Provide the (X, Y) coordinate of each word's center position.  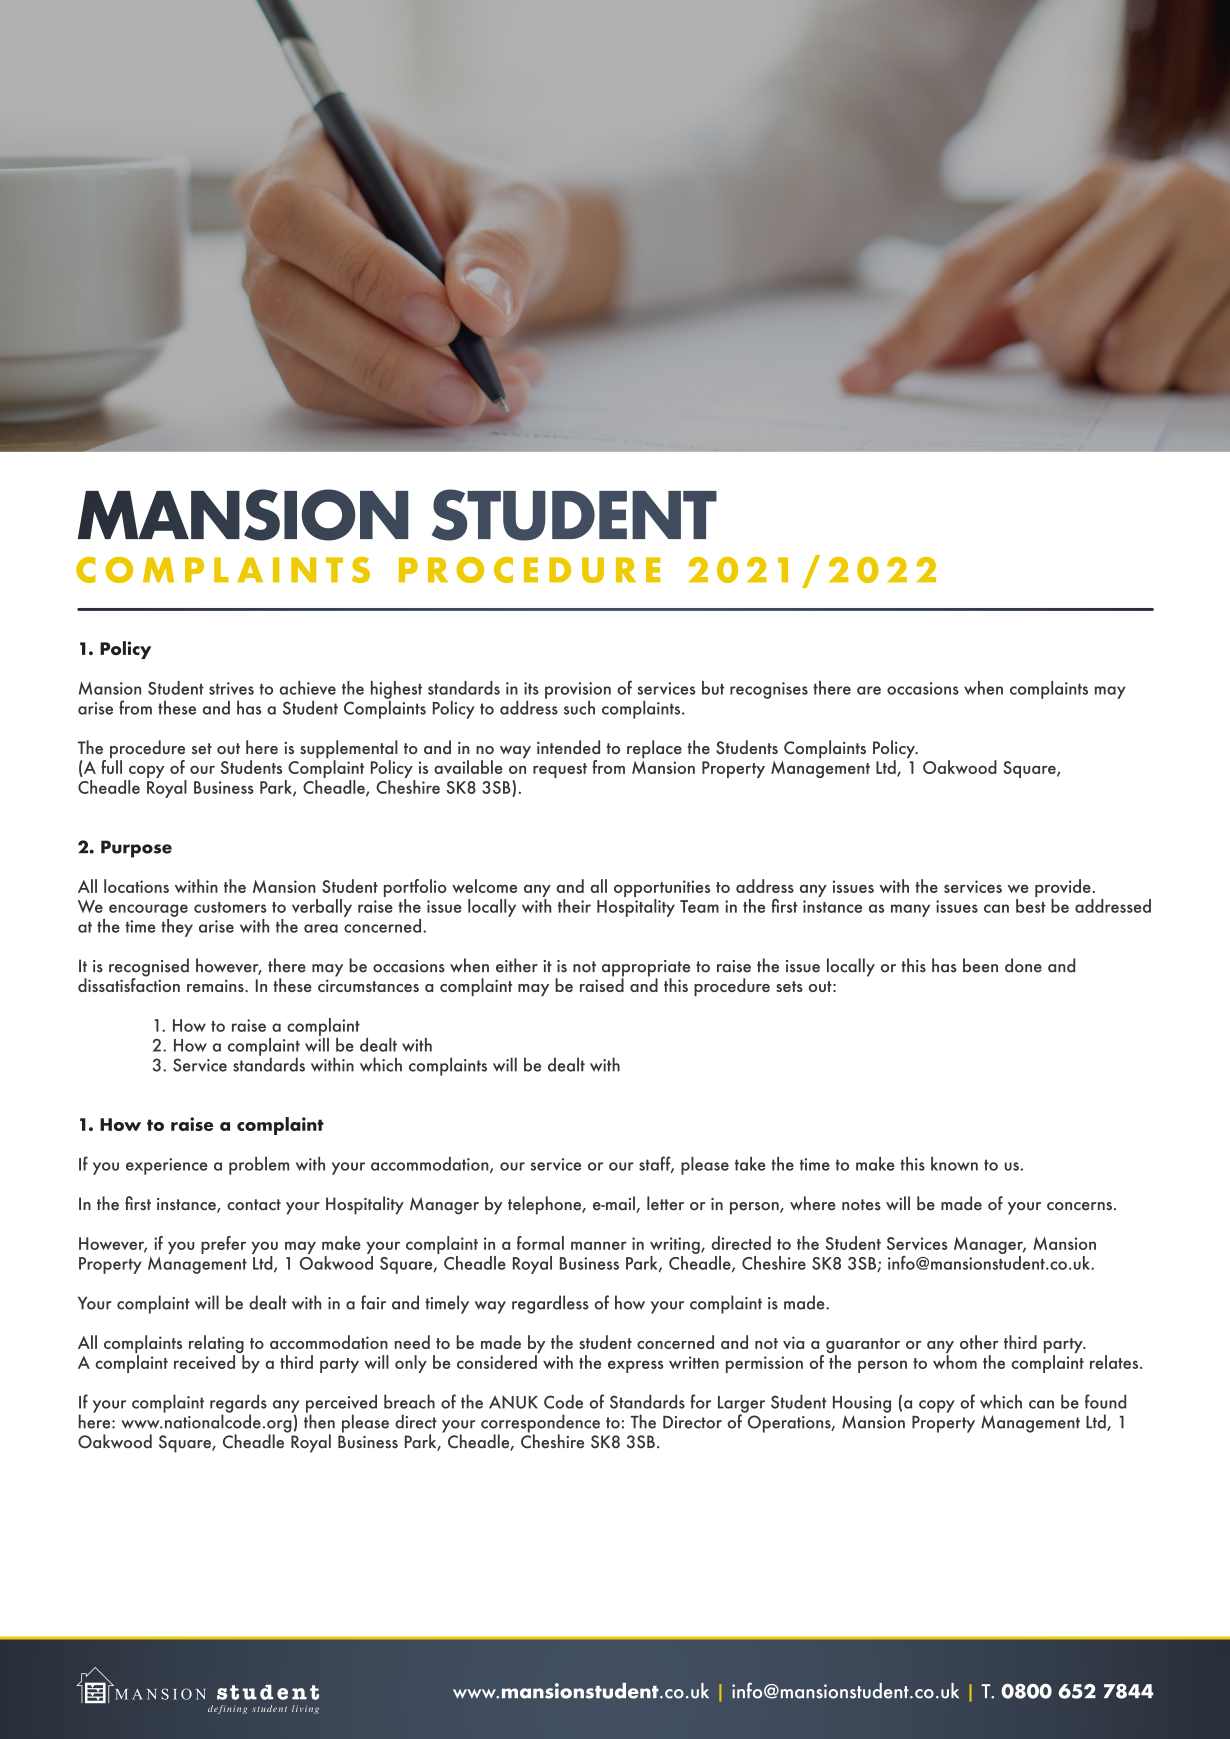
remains (216, 985)
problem (259, 1166)
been (980, 965)
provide (1064, 889)
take (750, 1164)
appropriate (646, 969)
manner (599, 1245)
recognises (769, 690)
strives (231, 688)
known (954, 1164)
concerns (1079, 1206)
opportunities (662, 890)
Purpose (136, 849)
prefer (223, 1245)
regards (238, 1404)
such (579, 707)
